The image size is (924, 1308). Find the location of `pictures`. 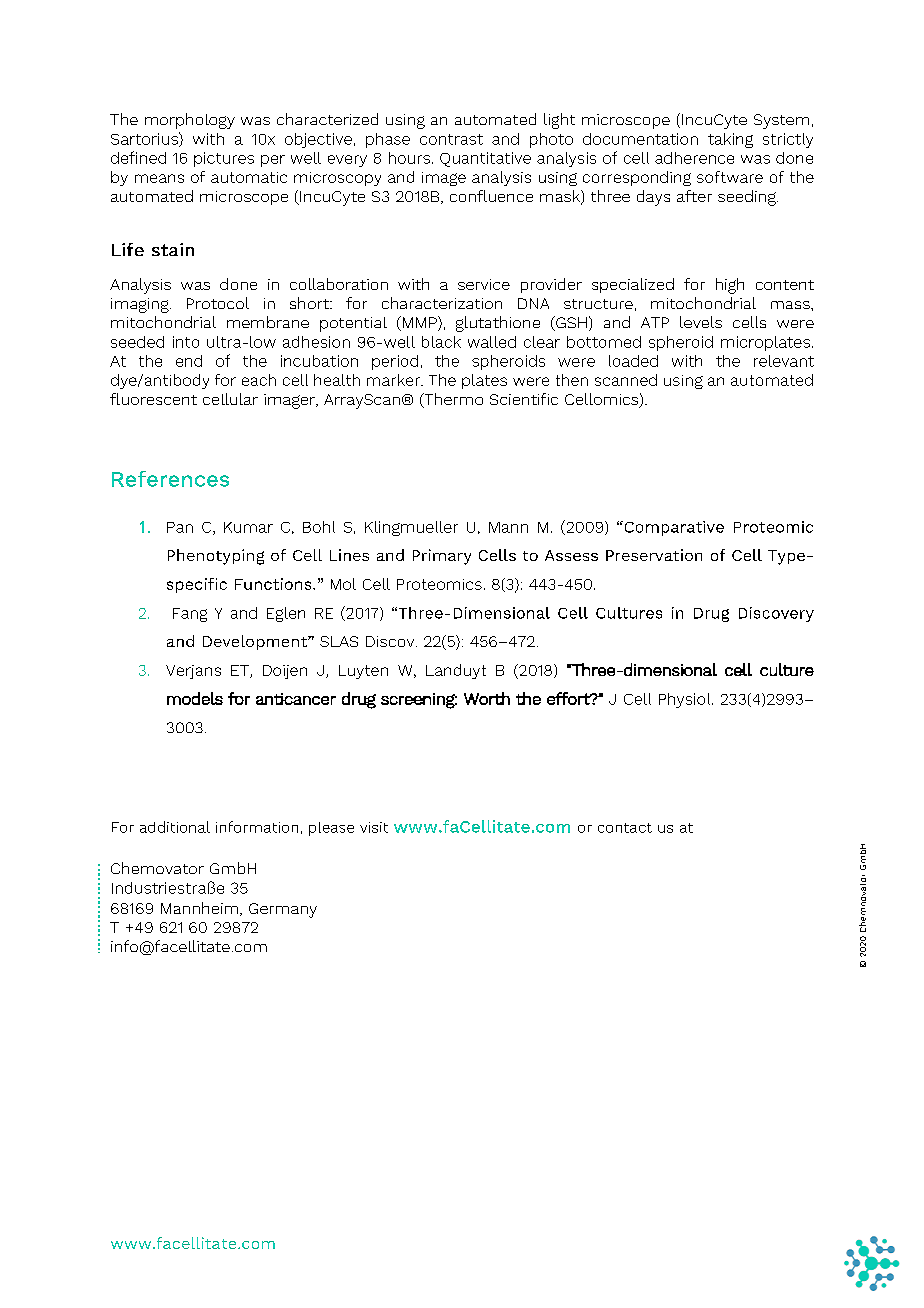

pictures is located at coordinates (224, 159).
